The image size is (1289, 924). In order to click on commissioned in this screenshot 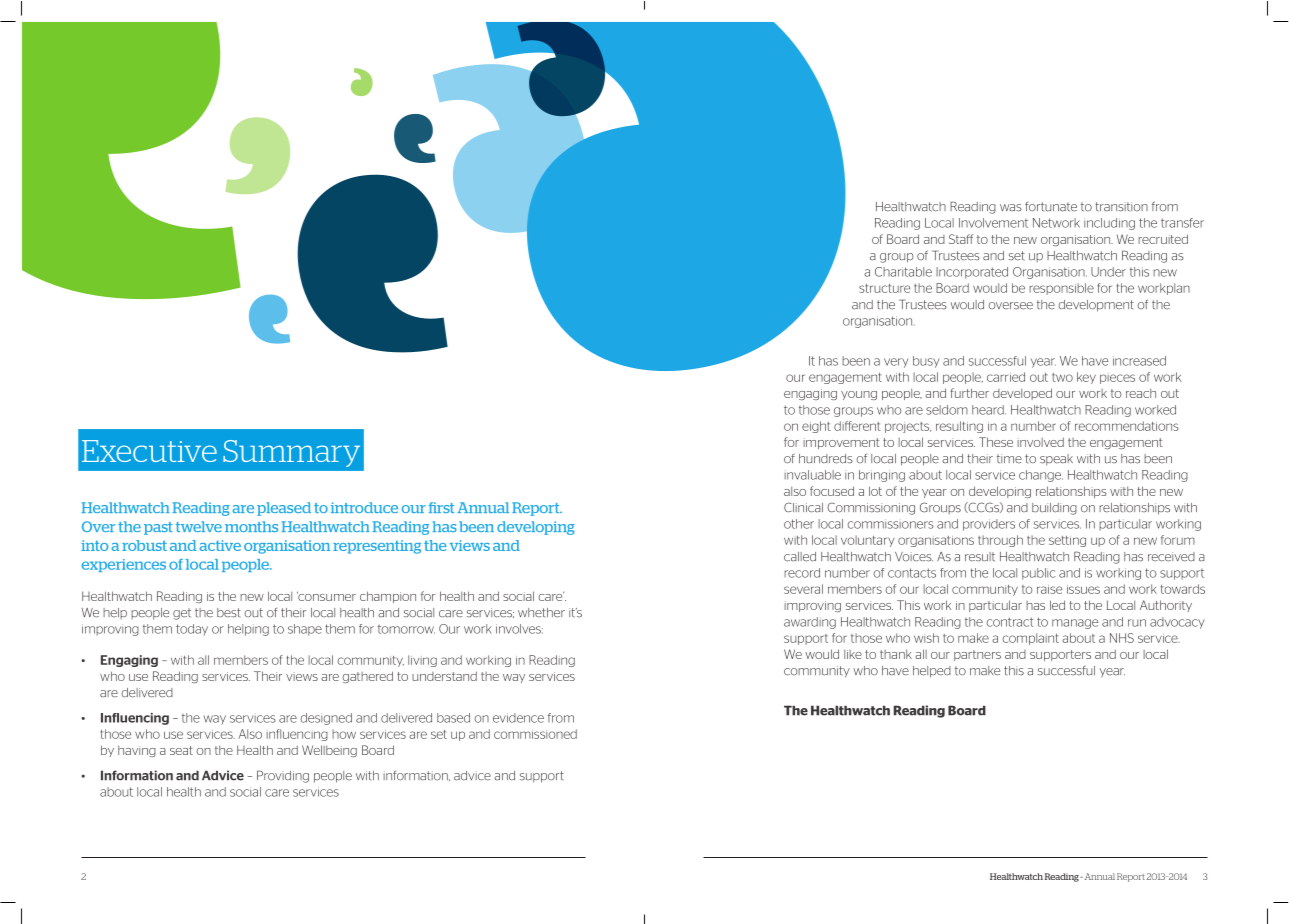, I will do `click(535, 734)`.
